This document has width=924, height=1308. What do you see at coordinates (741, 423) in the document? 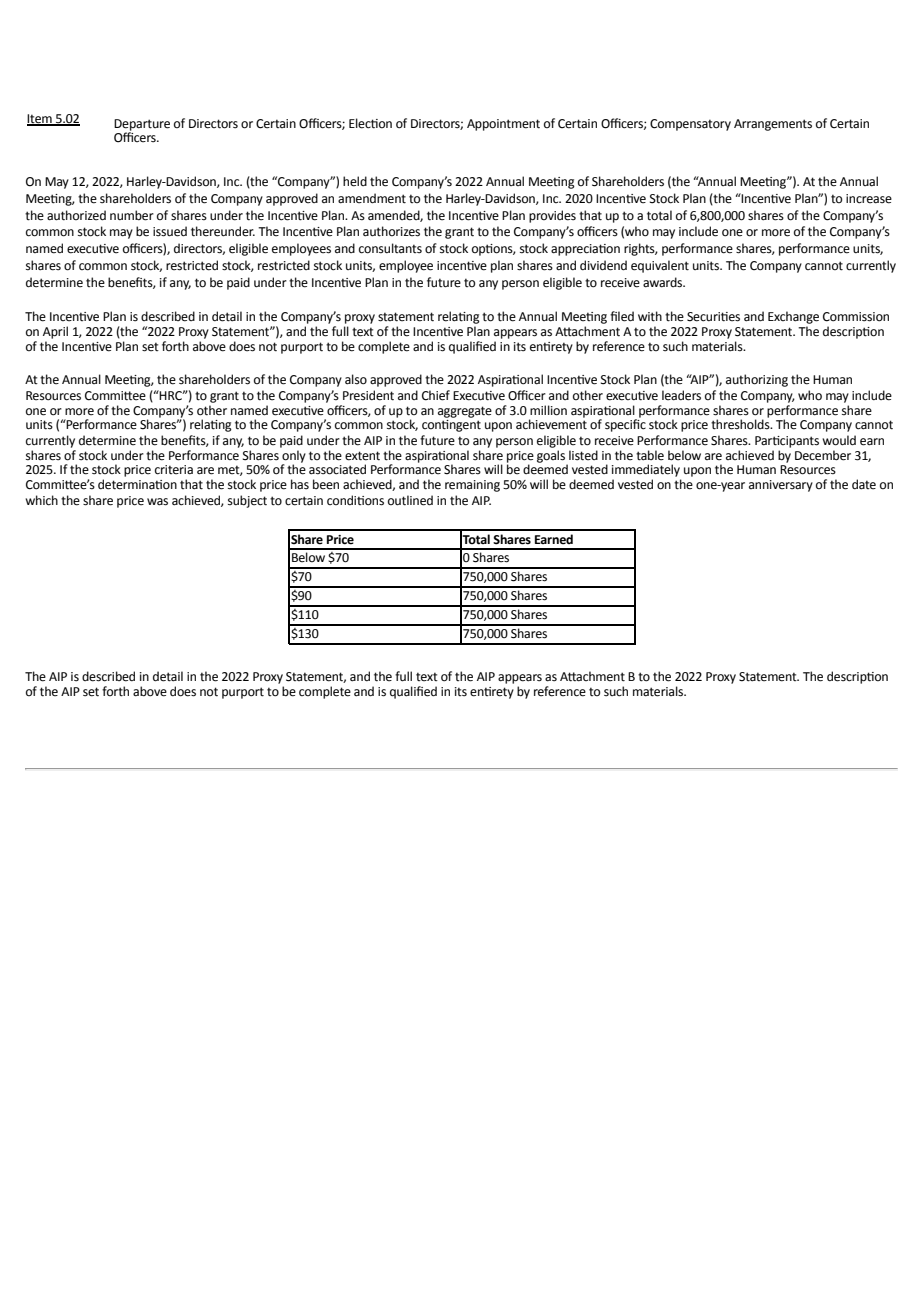
I see `thresholds` at bounding box center [741, 423].
